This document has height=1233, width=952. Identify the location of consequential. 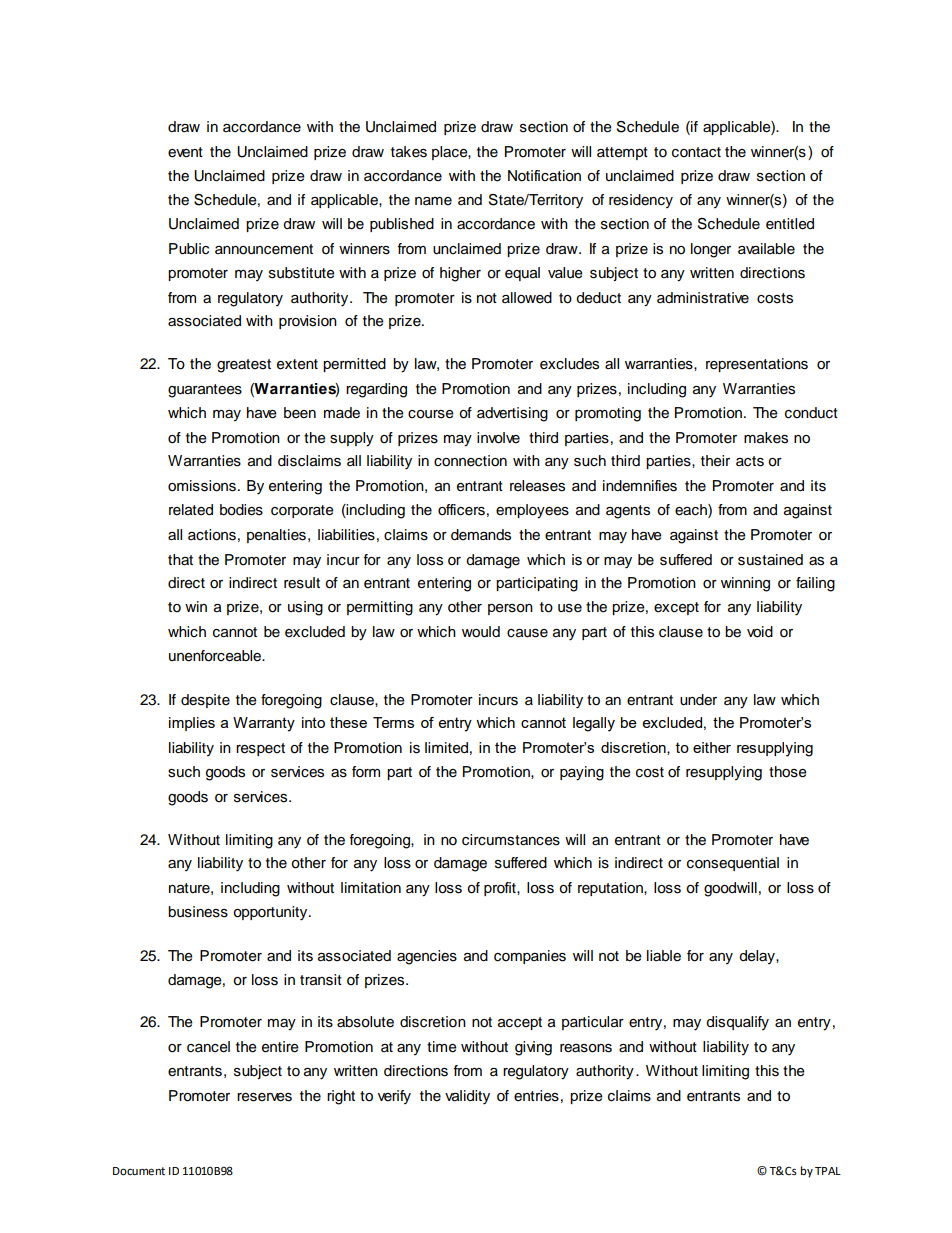
(733, 864).
